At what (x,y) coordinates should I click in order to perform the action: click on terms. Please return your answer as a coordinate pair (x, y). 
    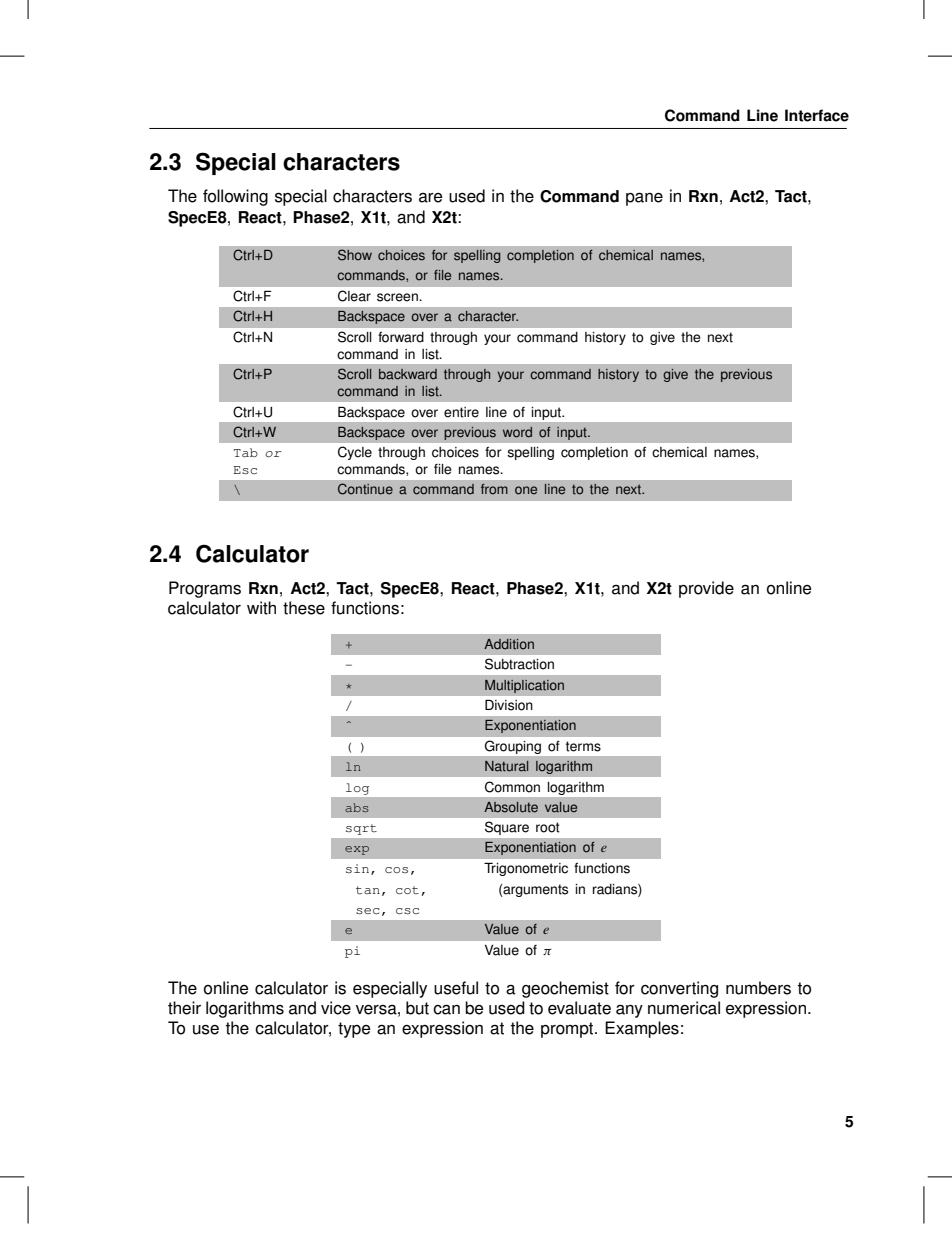
    Looking at the image, I should click on (583, 746).
